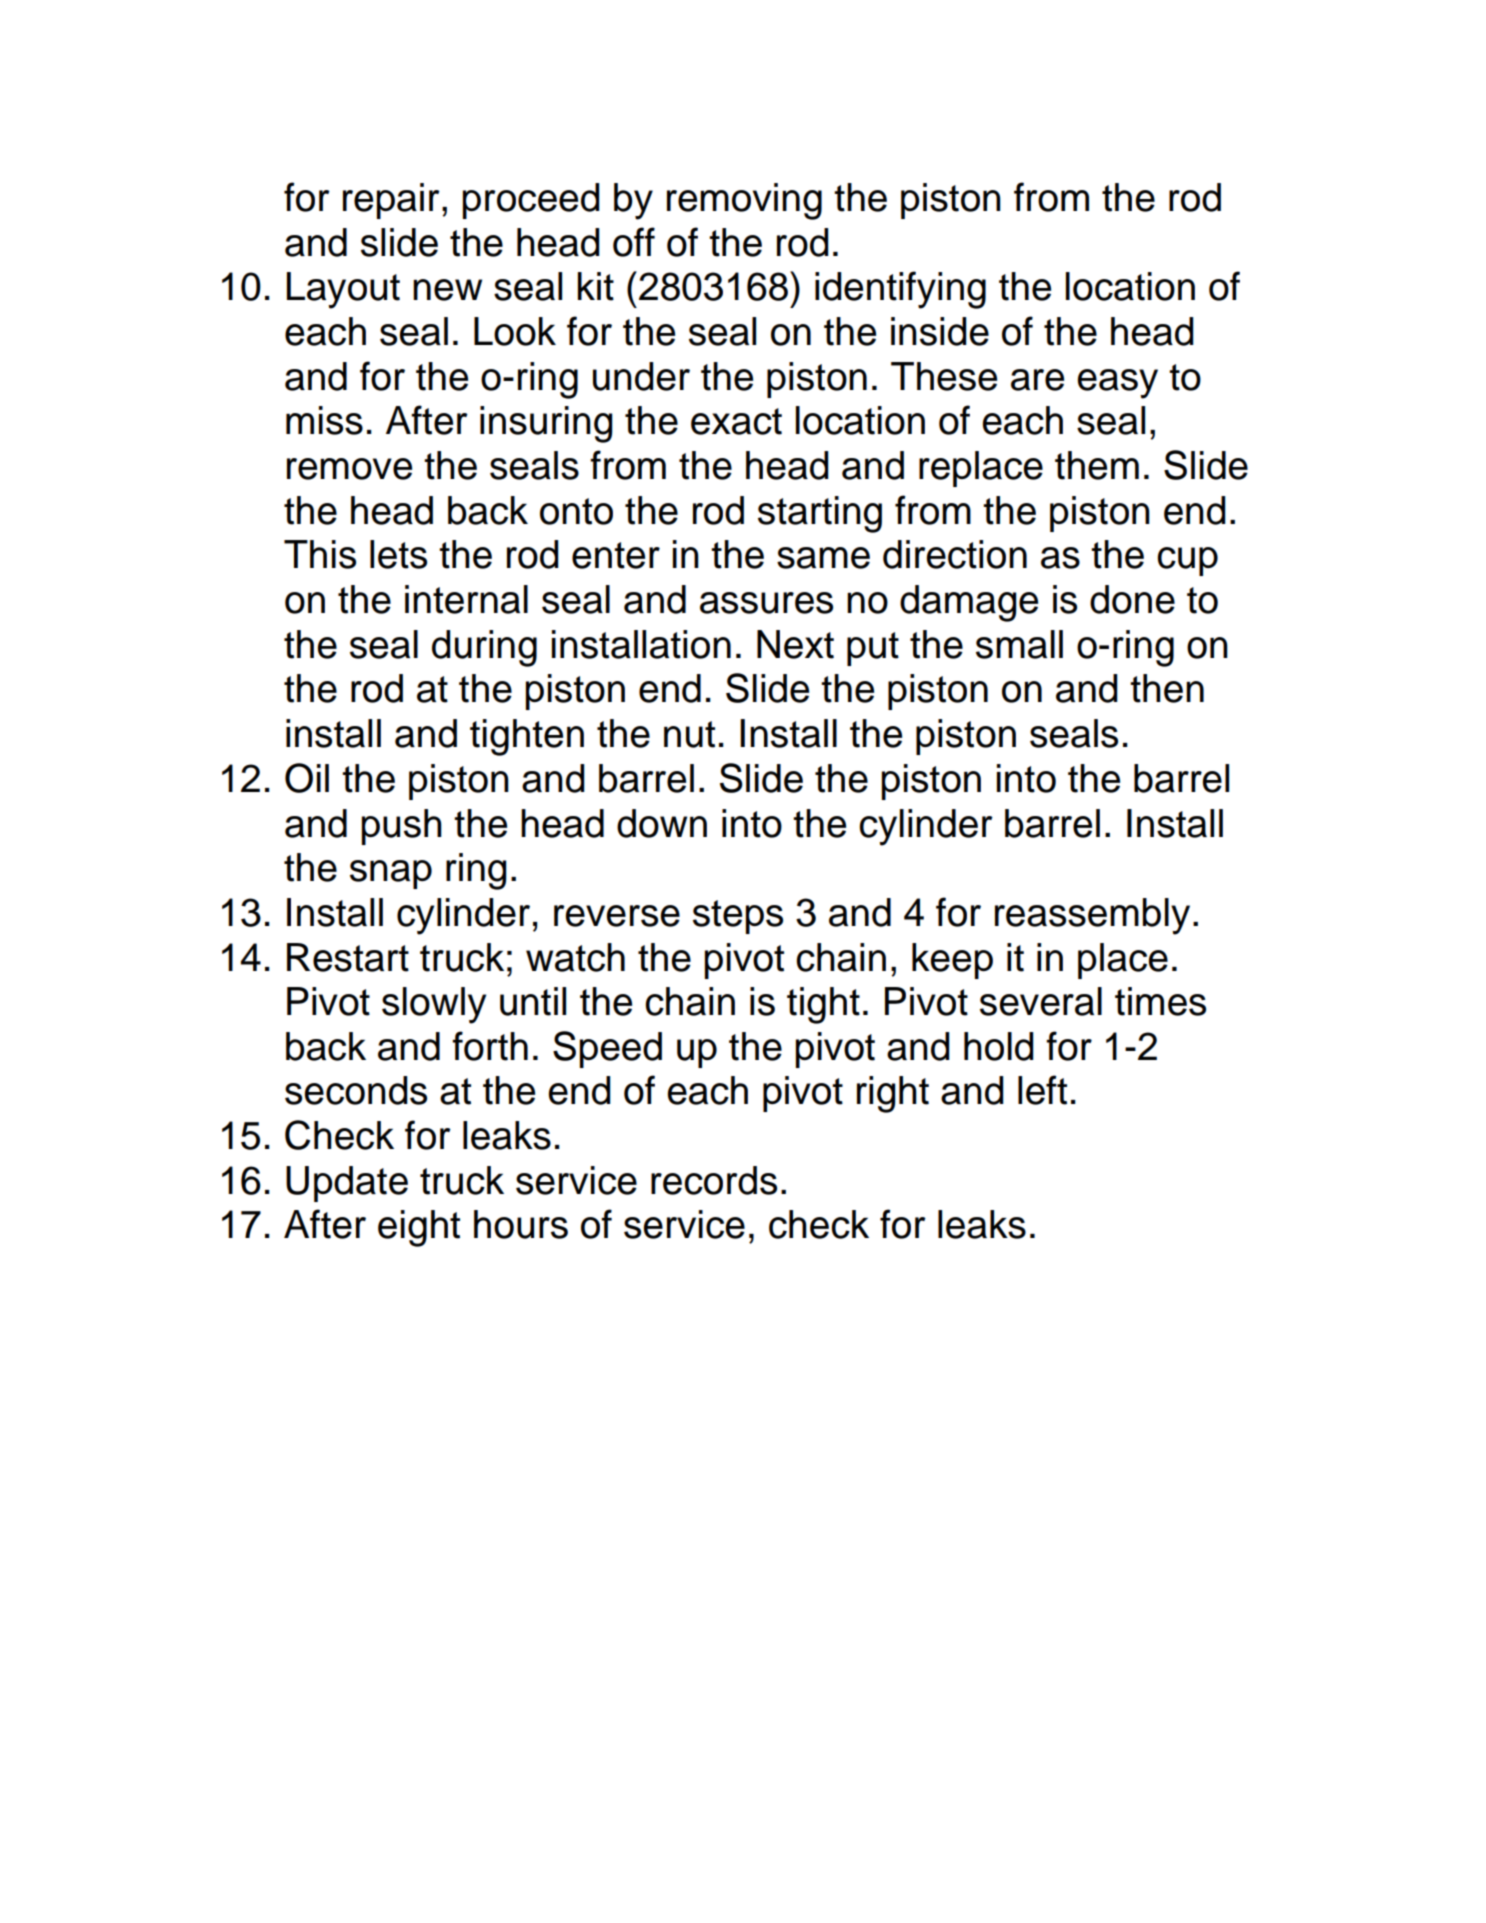 This document has height=1923, width=1486. Describe the element at coordinates (823, 558) in the document. I see `same` at that location.
